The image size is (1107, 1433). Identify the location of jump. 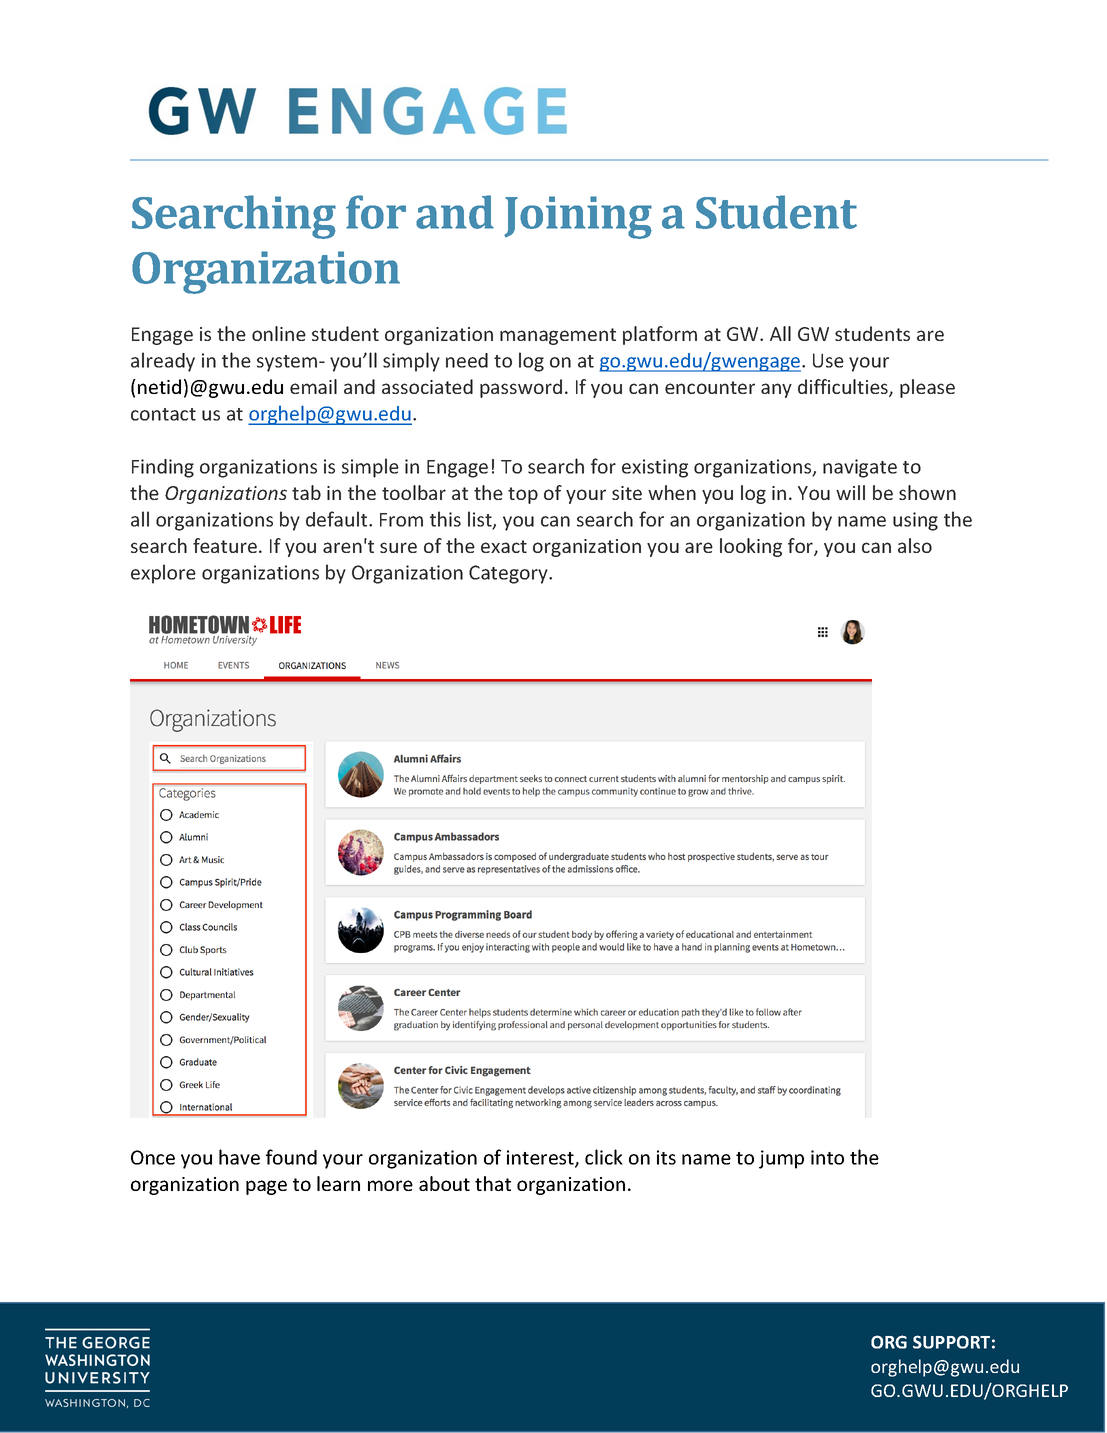
(781, 1159).
